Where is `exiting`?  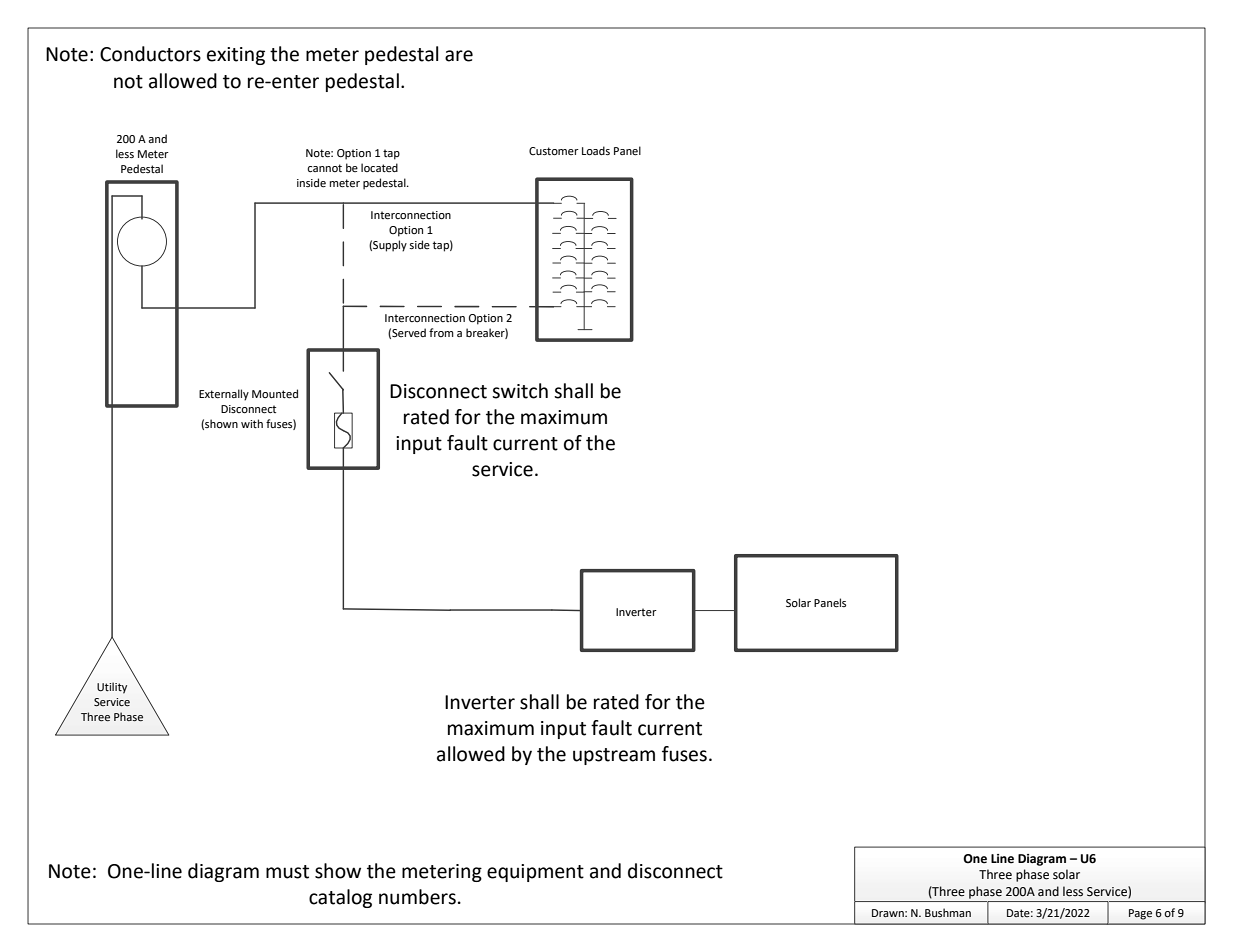 exiting is located at coordinates (236, 56).
